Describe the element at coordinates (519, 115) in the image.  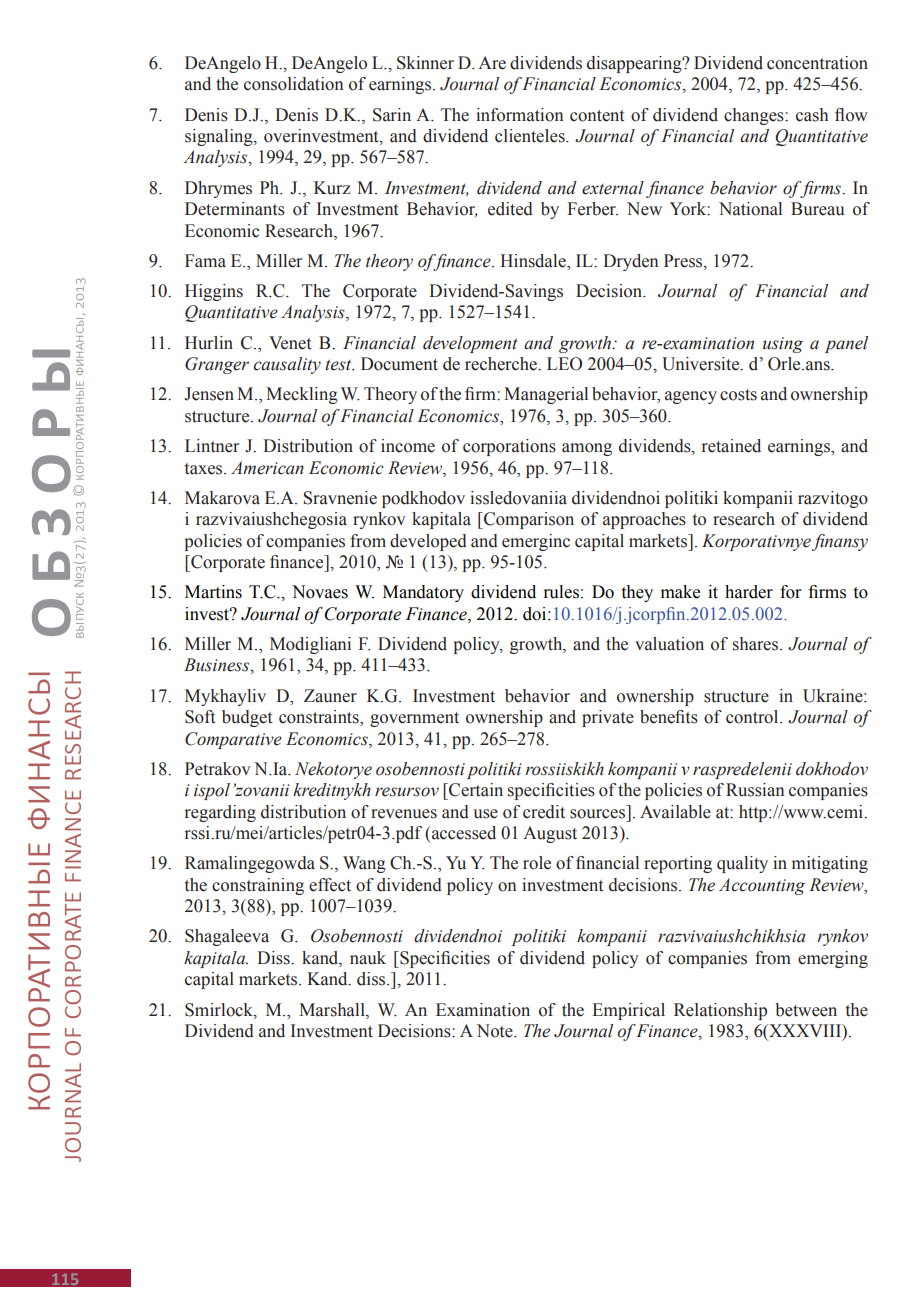
I see `information` at that location.
